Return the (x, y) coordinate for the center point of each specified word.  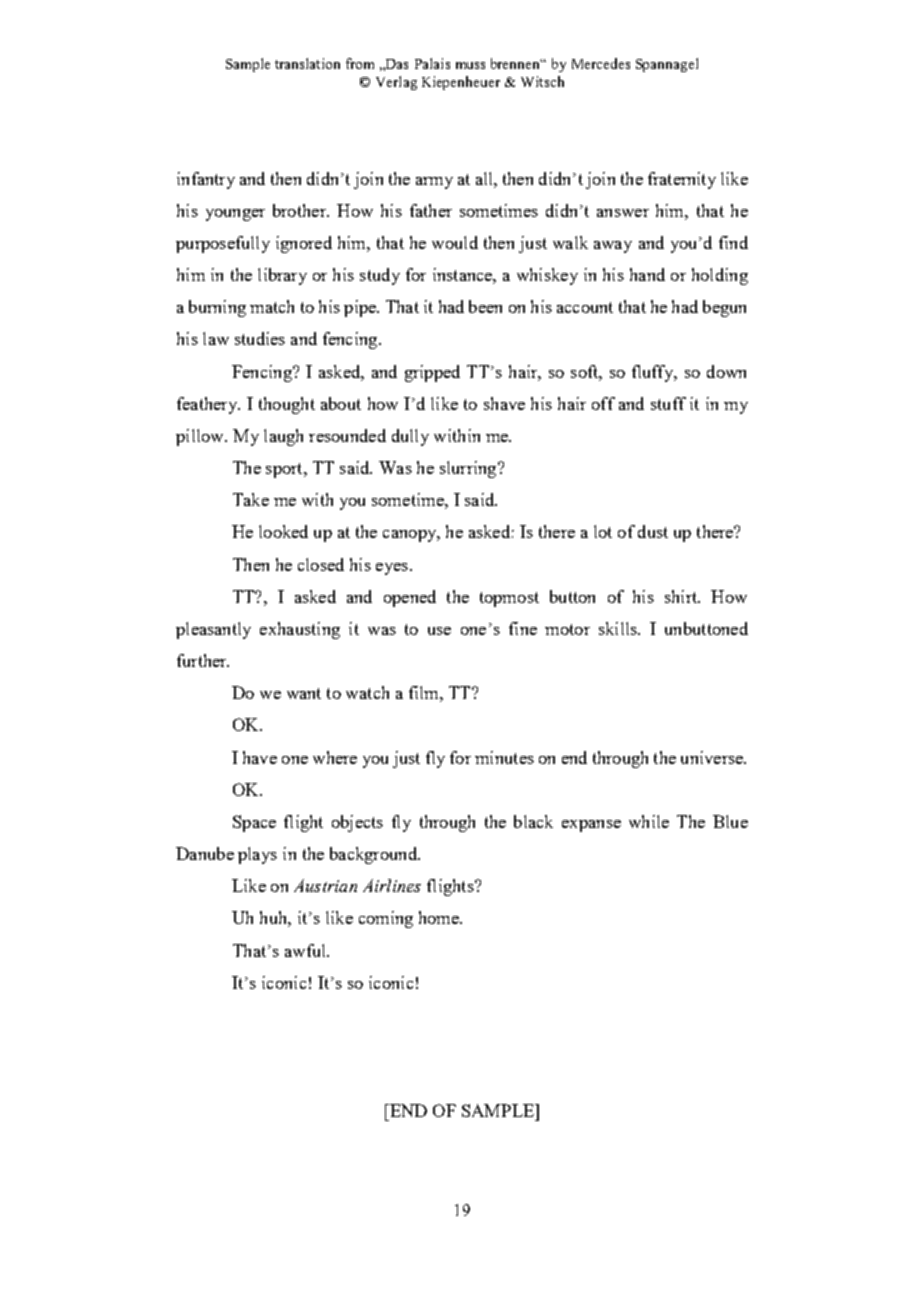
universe (713, 757)
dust (653, 531)
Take (251, 499)
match (272, 306)
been (485, 306)
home (440, 917)
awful (306, 950)
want (304, 693)
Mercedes (601, 63)
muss (470, 65)
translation (307, 63)
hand (647, 274)
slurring (469, 469)
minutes (504, 757)
